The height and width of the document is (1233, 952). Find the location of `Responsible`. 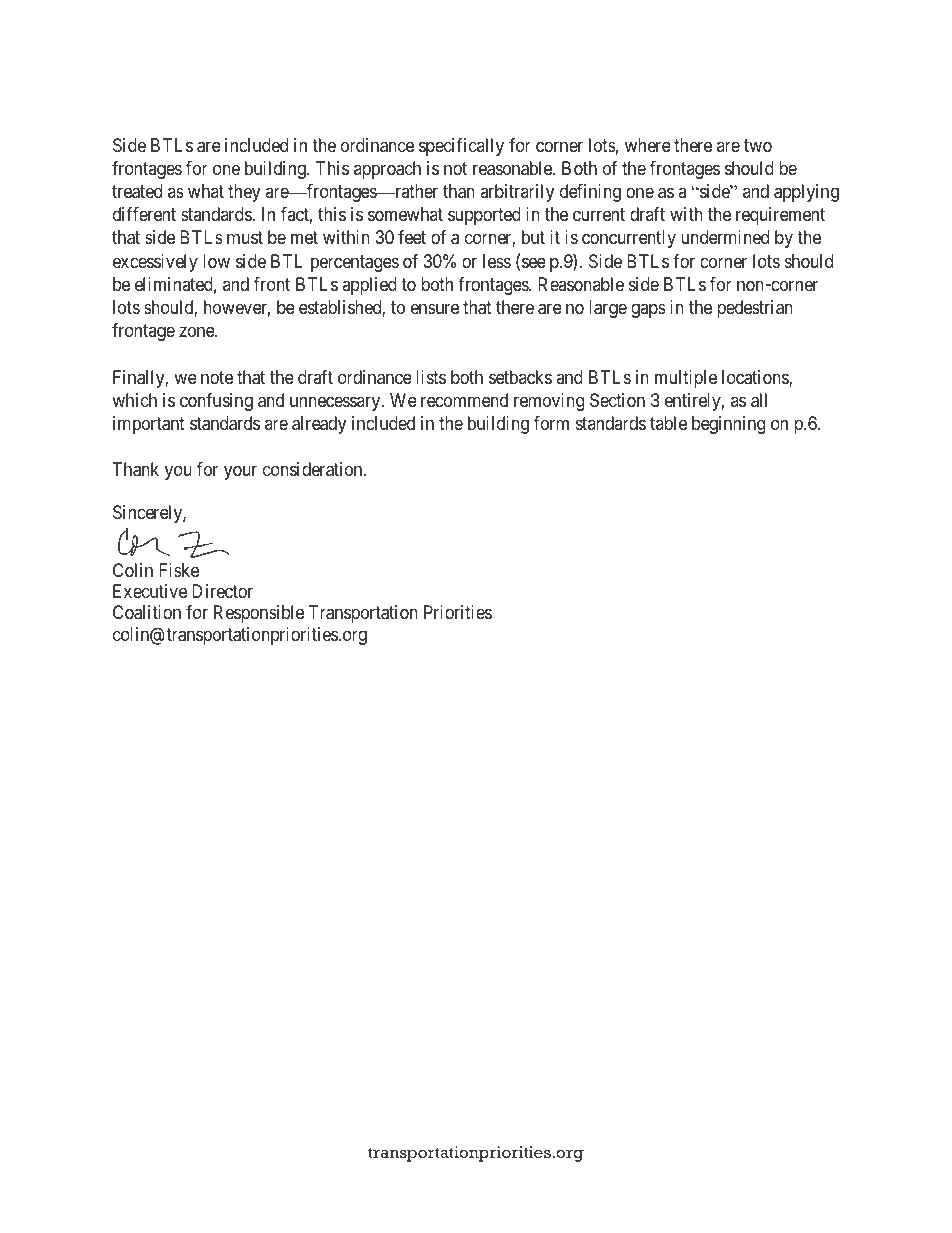

Responsible is located at coordinates (259, 614).
